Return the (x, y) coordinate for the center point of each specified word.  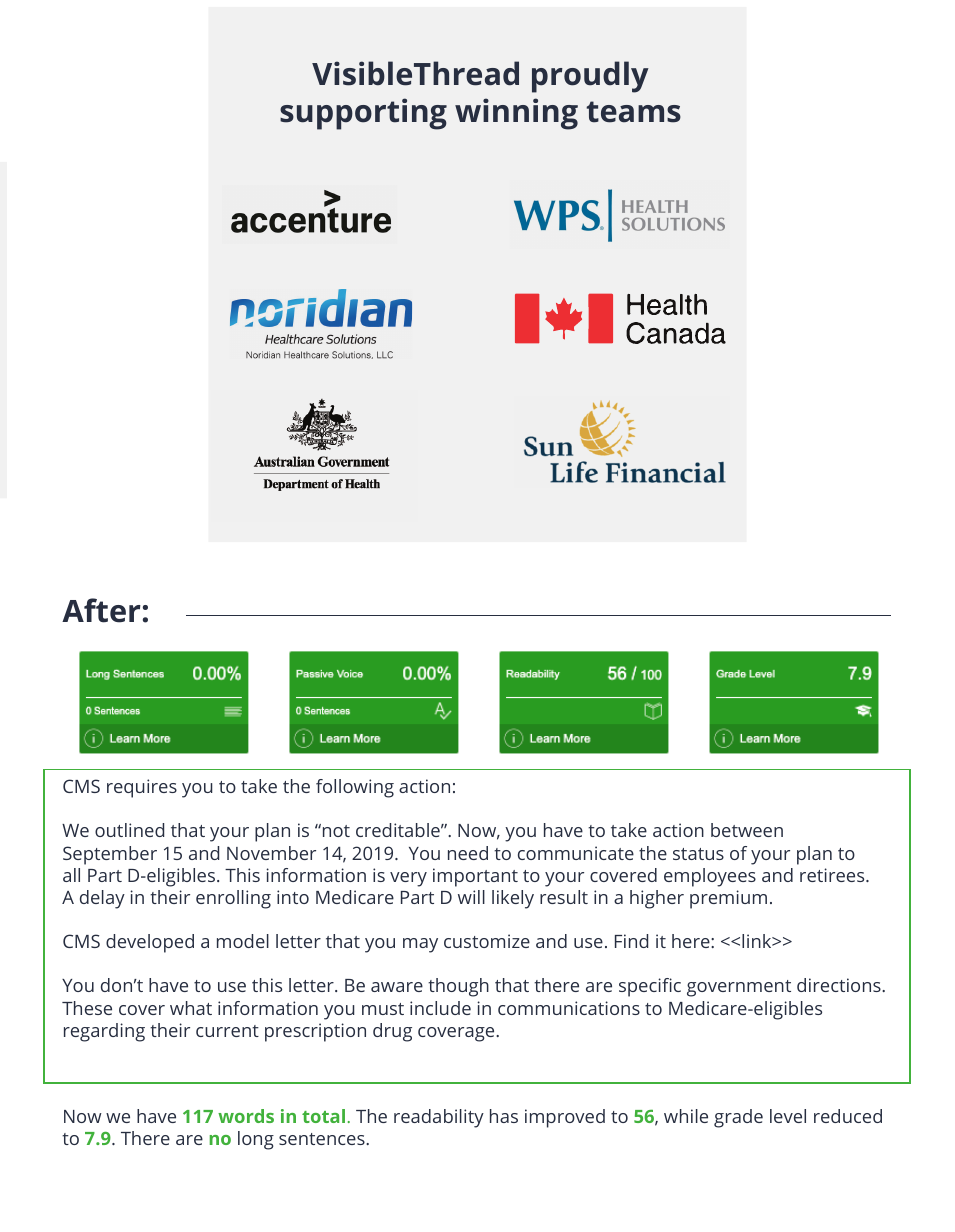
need (468, 853)
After (101, 610)
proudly (590, 77)
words (246, 1116)
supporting (363, 114)
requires (142, 788)
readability (439, 1118)
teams (633, 112)
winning (516, 114)
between (747, 830)
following (355, 788)
